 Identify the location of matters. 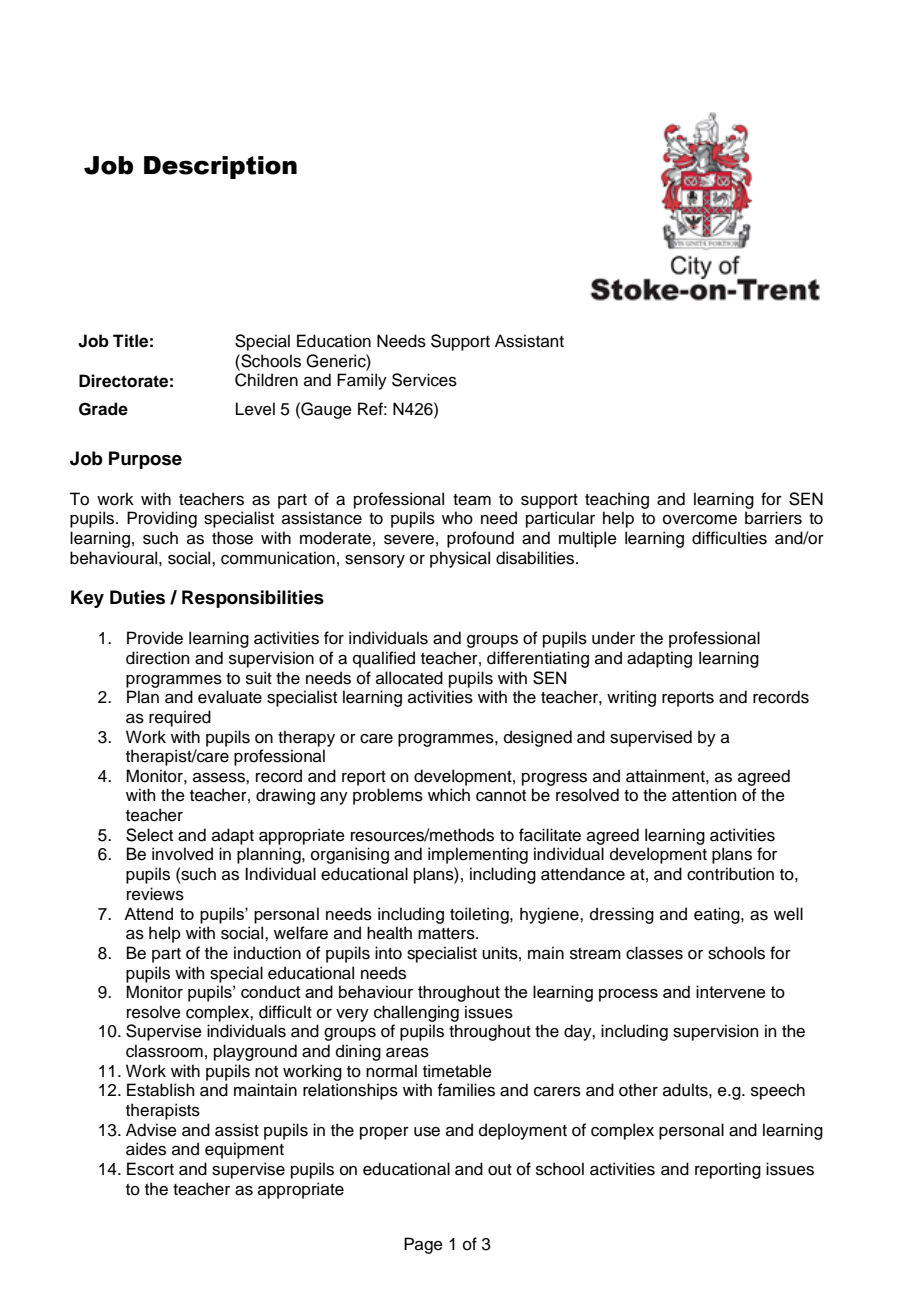
(447, 934).
